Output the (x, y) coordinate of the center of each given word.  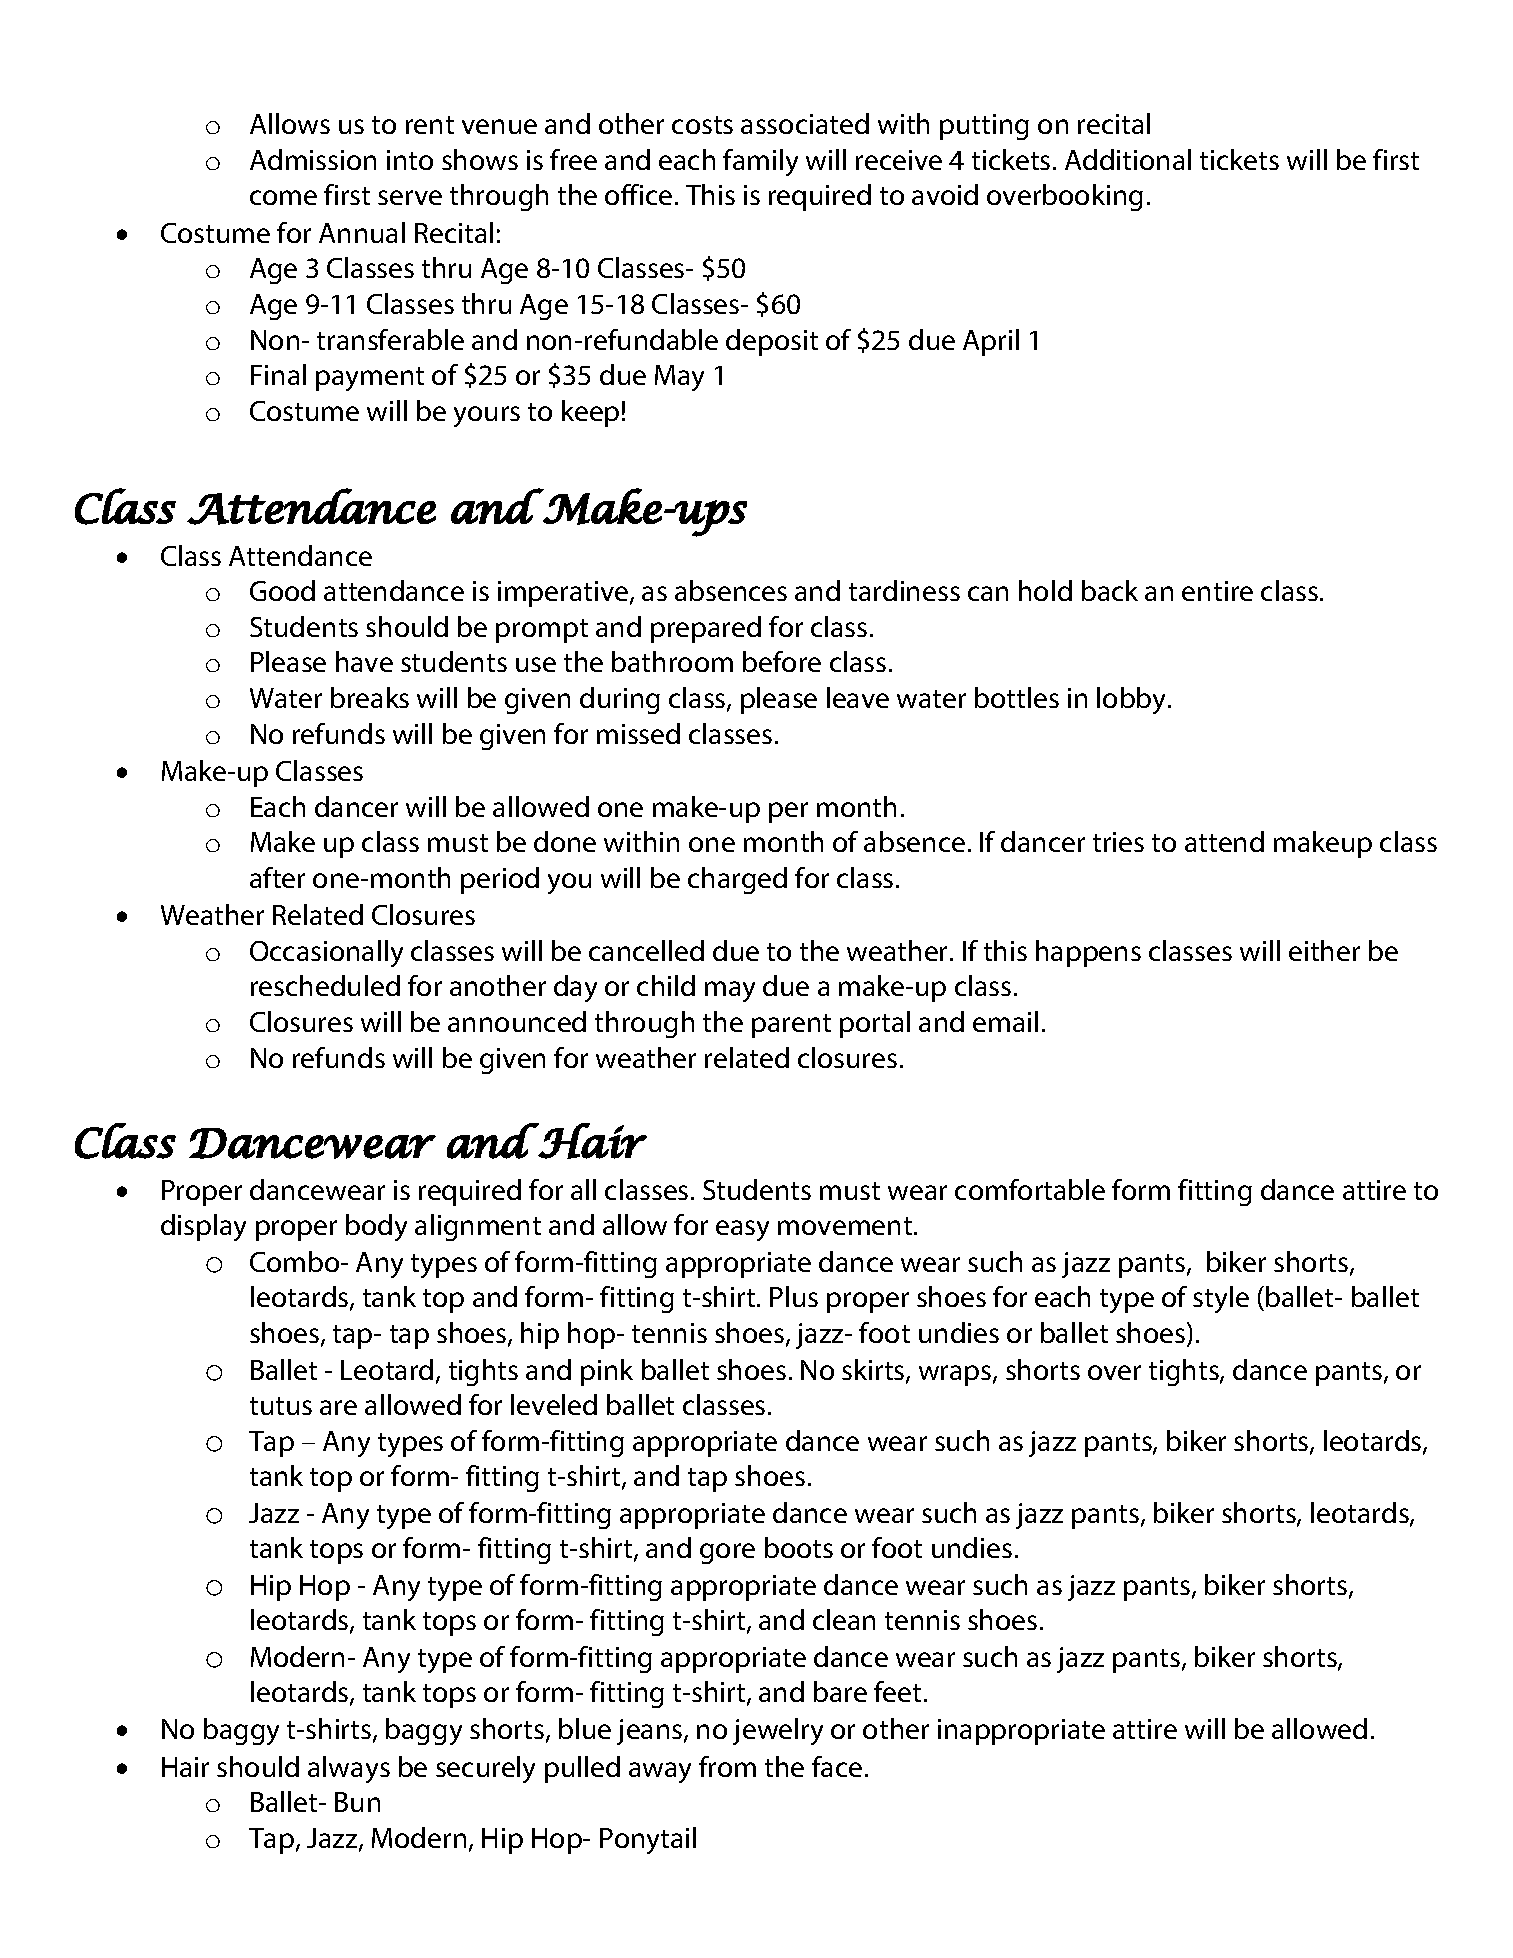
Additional (1128, 159)
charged (737, 880)
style (1221, 1299)
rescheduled (325, 985)
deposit (772, 342)
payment (370, 379)
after (277, 877)
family (760, 162)
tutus (281, 1406)
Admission (313, 159)
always (349, 1769)
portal (875, 1024)
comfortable (1030, 1189)
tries (1118, 842)
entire (1217, 591)
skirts (874, 1371)
